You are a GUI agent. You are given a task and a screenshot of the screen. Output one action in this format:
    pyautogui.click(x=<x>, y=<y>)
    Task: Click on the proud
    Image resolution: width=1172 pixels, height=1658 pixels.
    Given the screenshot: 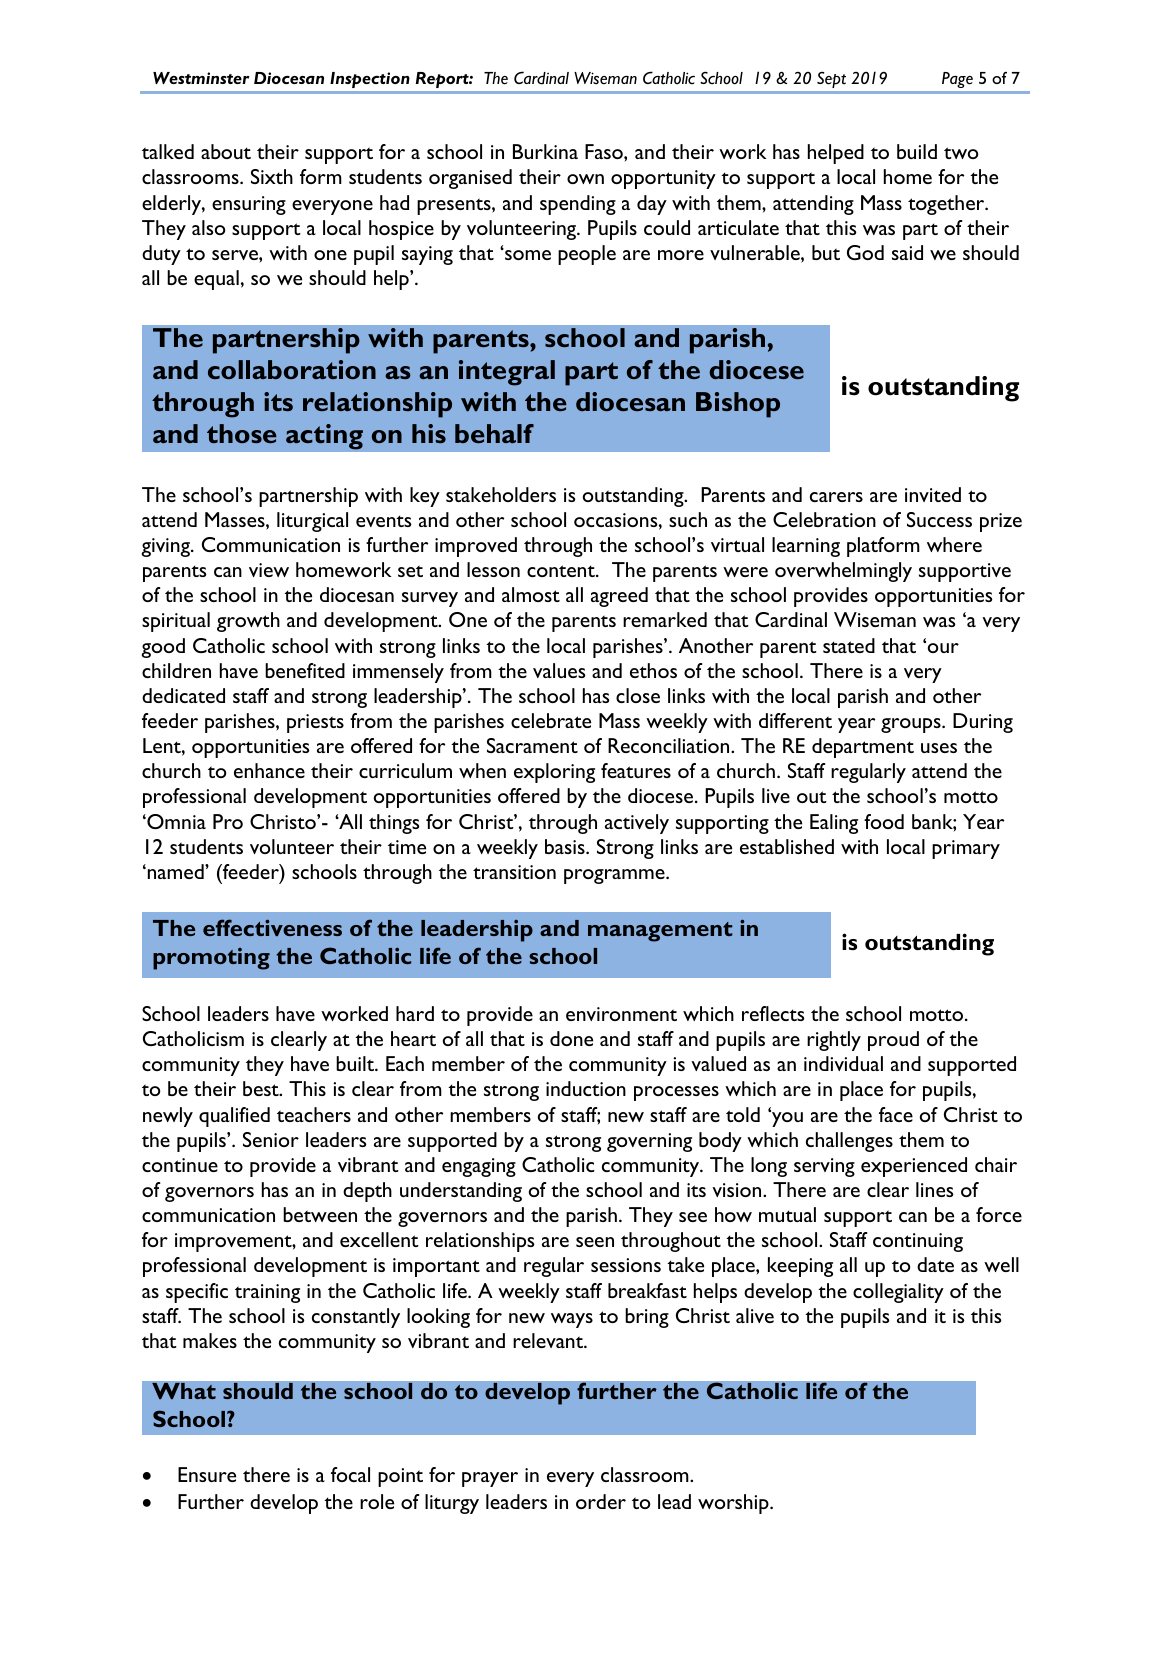 What is the action you would take?
    pyautogui.click(x=893, y=1041)
